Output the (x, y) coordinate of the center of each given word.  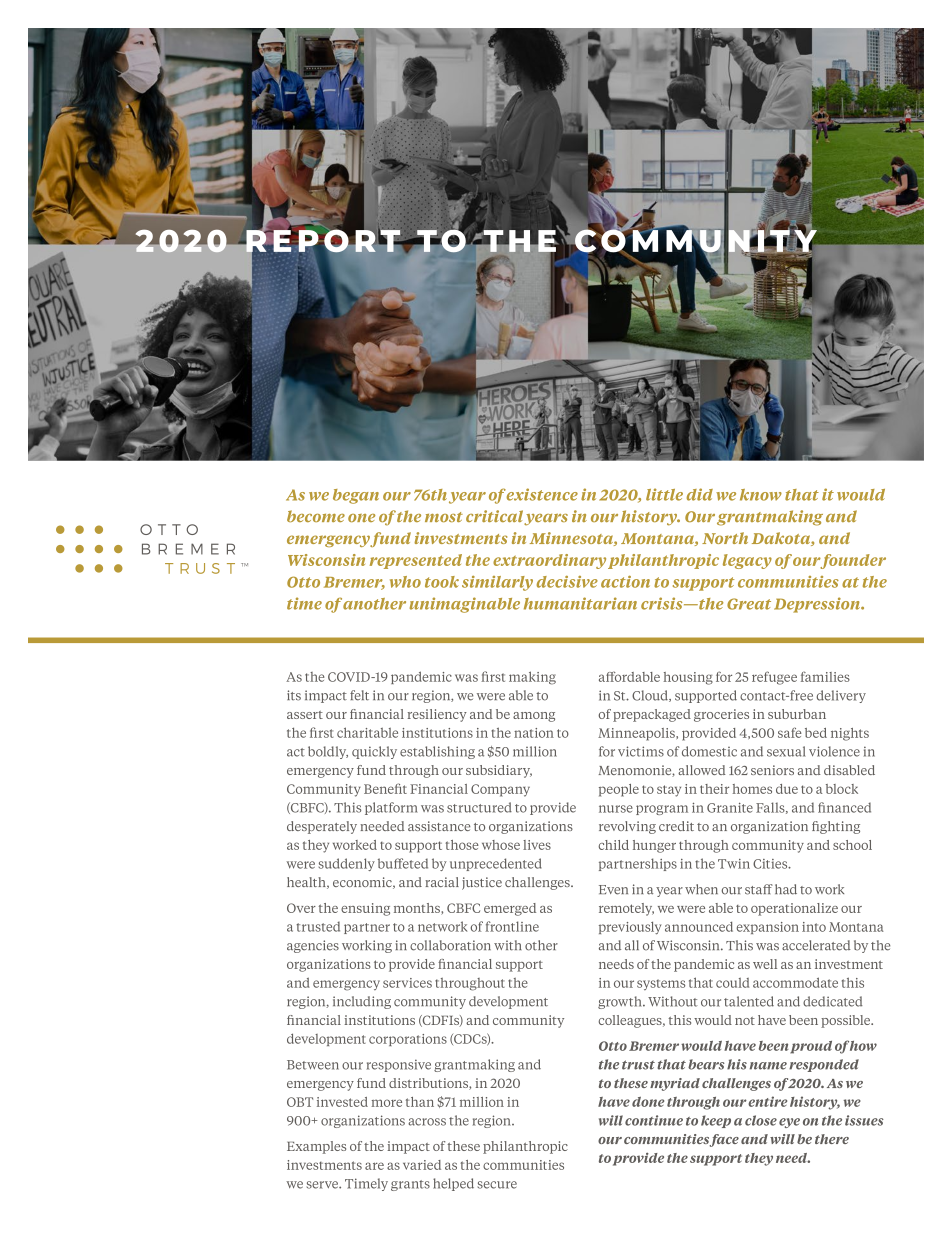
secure (497, 1185)
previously (630, 928)
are (374, 1166)
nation (534, 733)
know (761, 495)
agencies (313, 946)
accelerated (816, 945)
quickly (374, 752)
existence (542, 494)
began (356, 496)
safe (790, 732)
